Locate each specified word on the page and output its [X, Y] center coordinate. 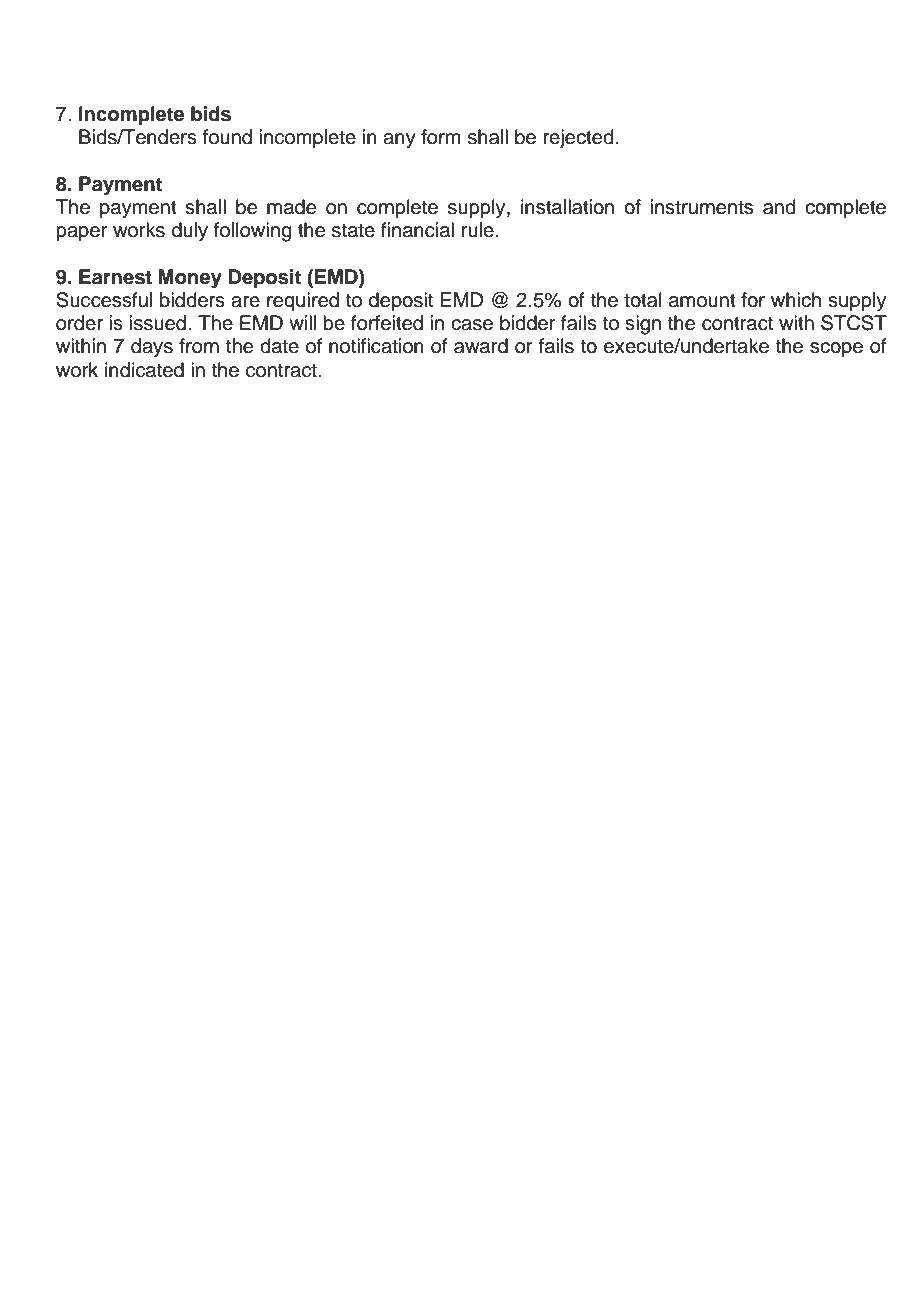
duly [190, 232]
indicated [144, 370]
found [227, 137]
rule [478, 230]
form [441, 137]
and [779, 207]
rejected [579, 139]
